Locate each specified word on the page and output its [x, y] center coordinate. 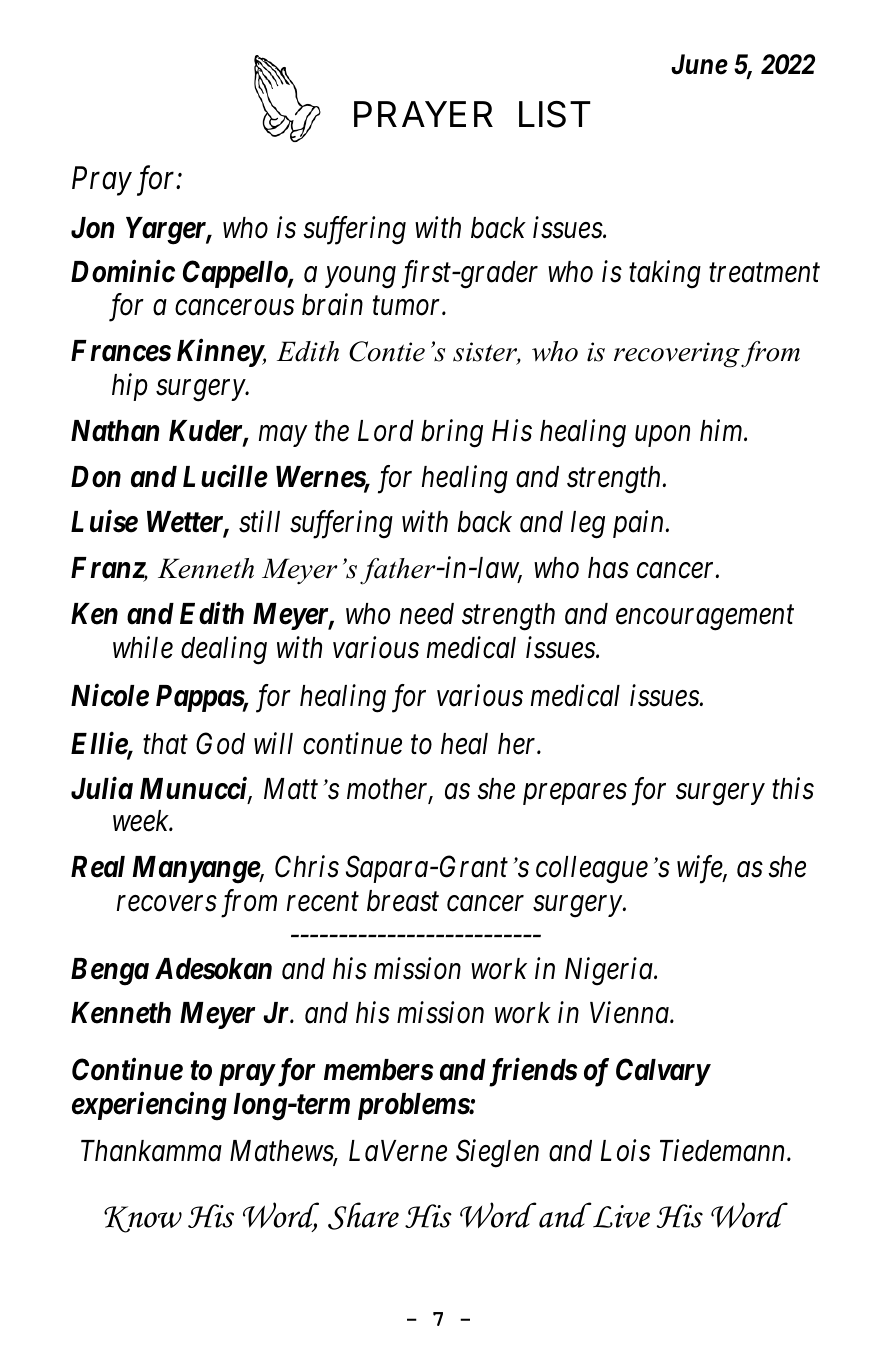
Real [98, 867]
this [793, 789]
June [699, 64]
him [722, 430]
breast [403, 901]
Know [143, 1219]
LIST [555, 114]
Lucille [225, 476]
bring [452, 433]
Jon [92, 228]
